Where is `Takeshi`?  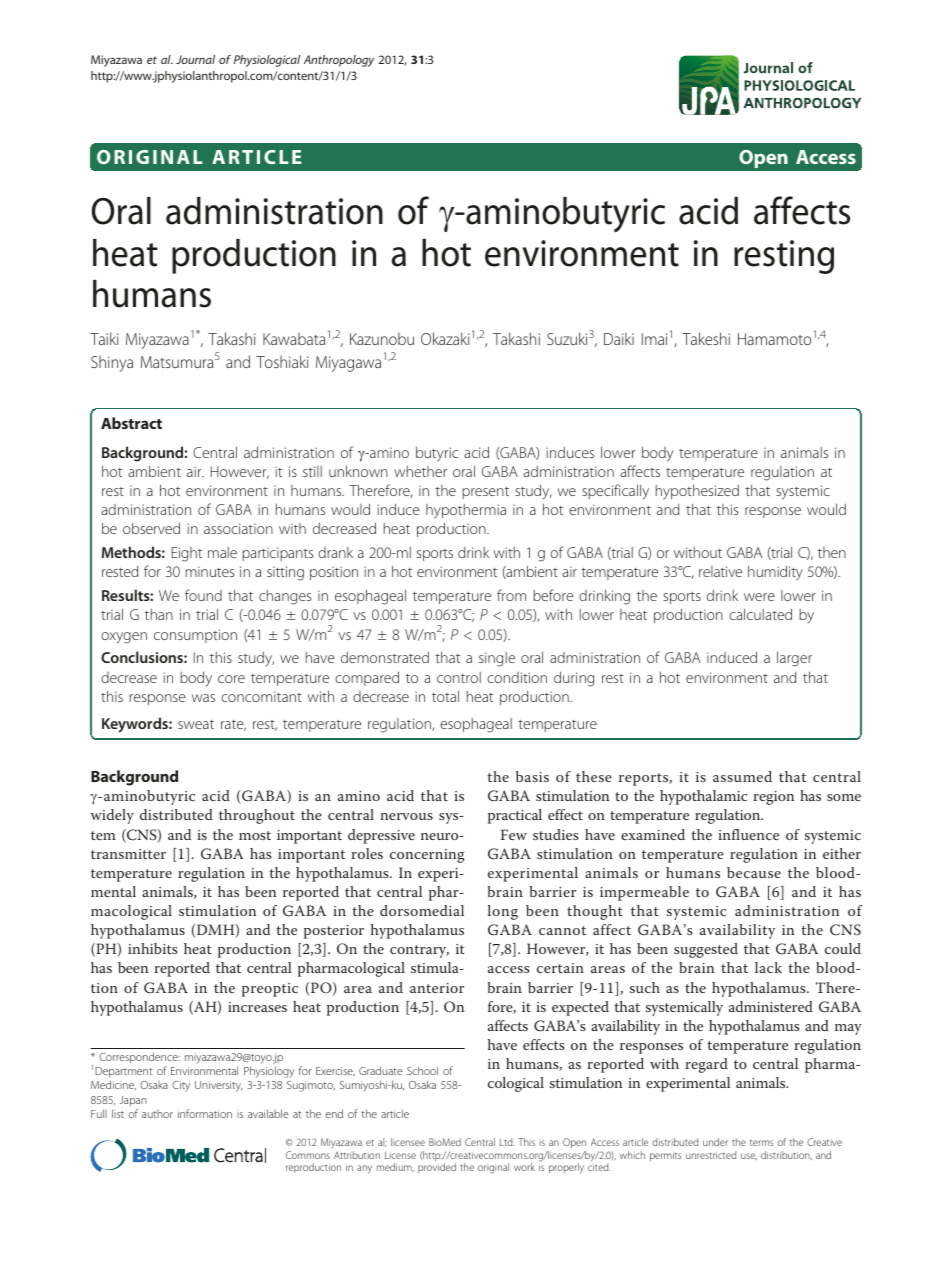 Takeshi is located at coordinates (706, 338).
